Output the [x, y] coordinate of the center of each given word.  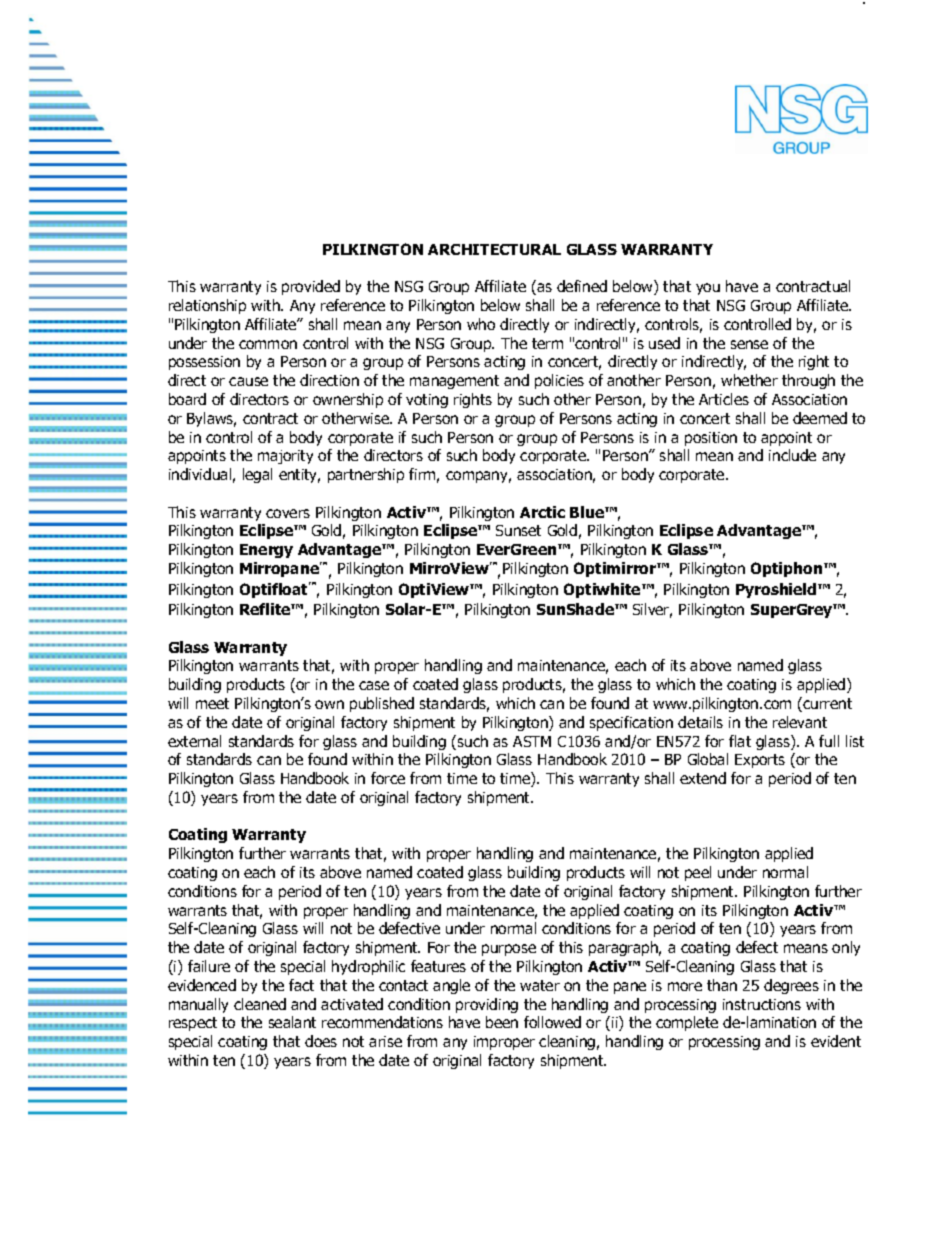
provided [311, 287]
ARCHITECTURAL [494, 249]
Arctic [542, 512]
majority [285, 457]
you [708, 289]
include [792, 455]
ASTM [532, 741]
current [827, 703]
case [374, 685]
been [502, 1022]
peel [698, 873]
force [388, 778]
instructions [762, 1004]
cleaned [260, 1004]
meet [212, 703]
